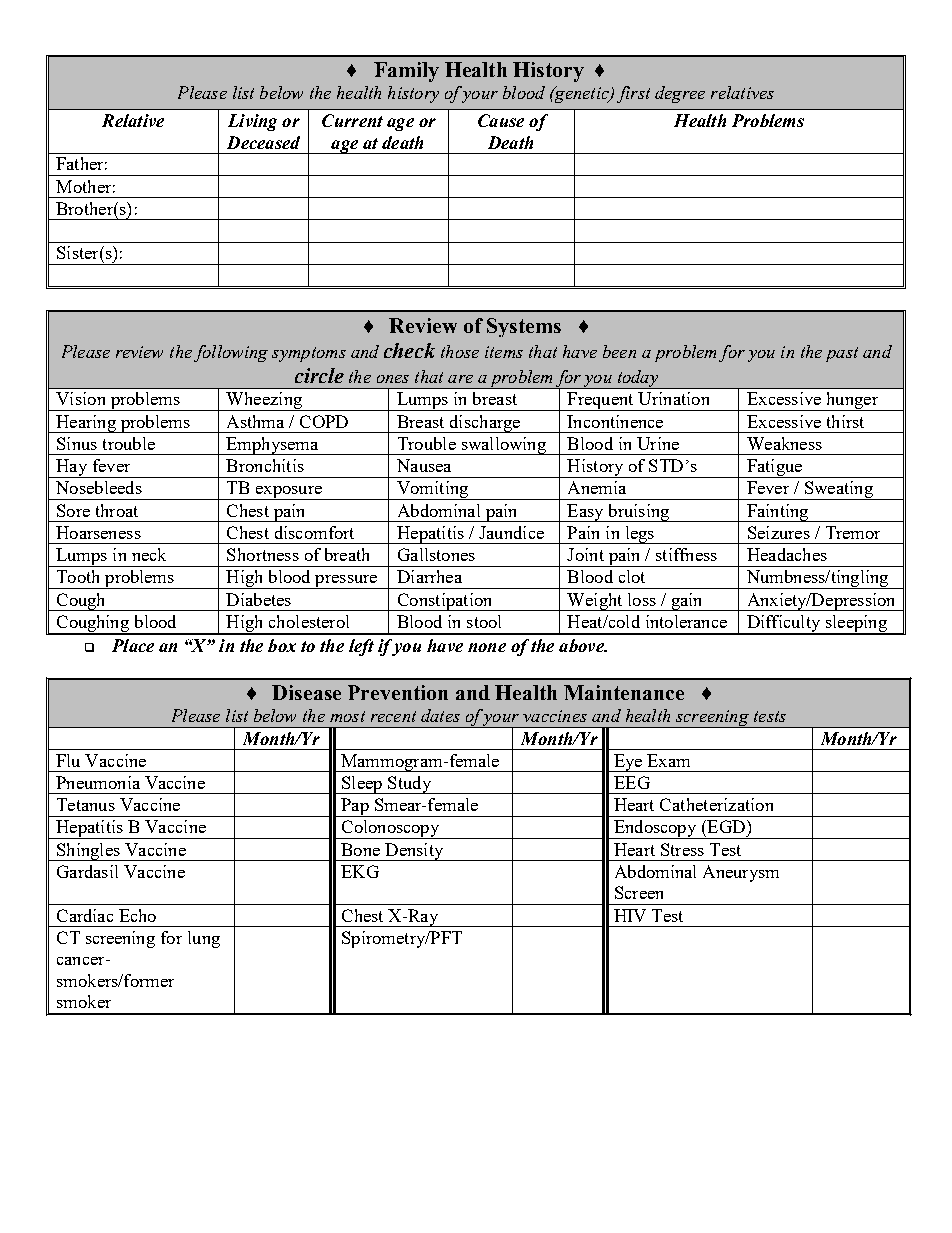 The image size is (952, 1233). What do you see at coordinates (252, 122) in the image?
I see `Living` at bounding box center [252, 122].
